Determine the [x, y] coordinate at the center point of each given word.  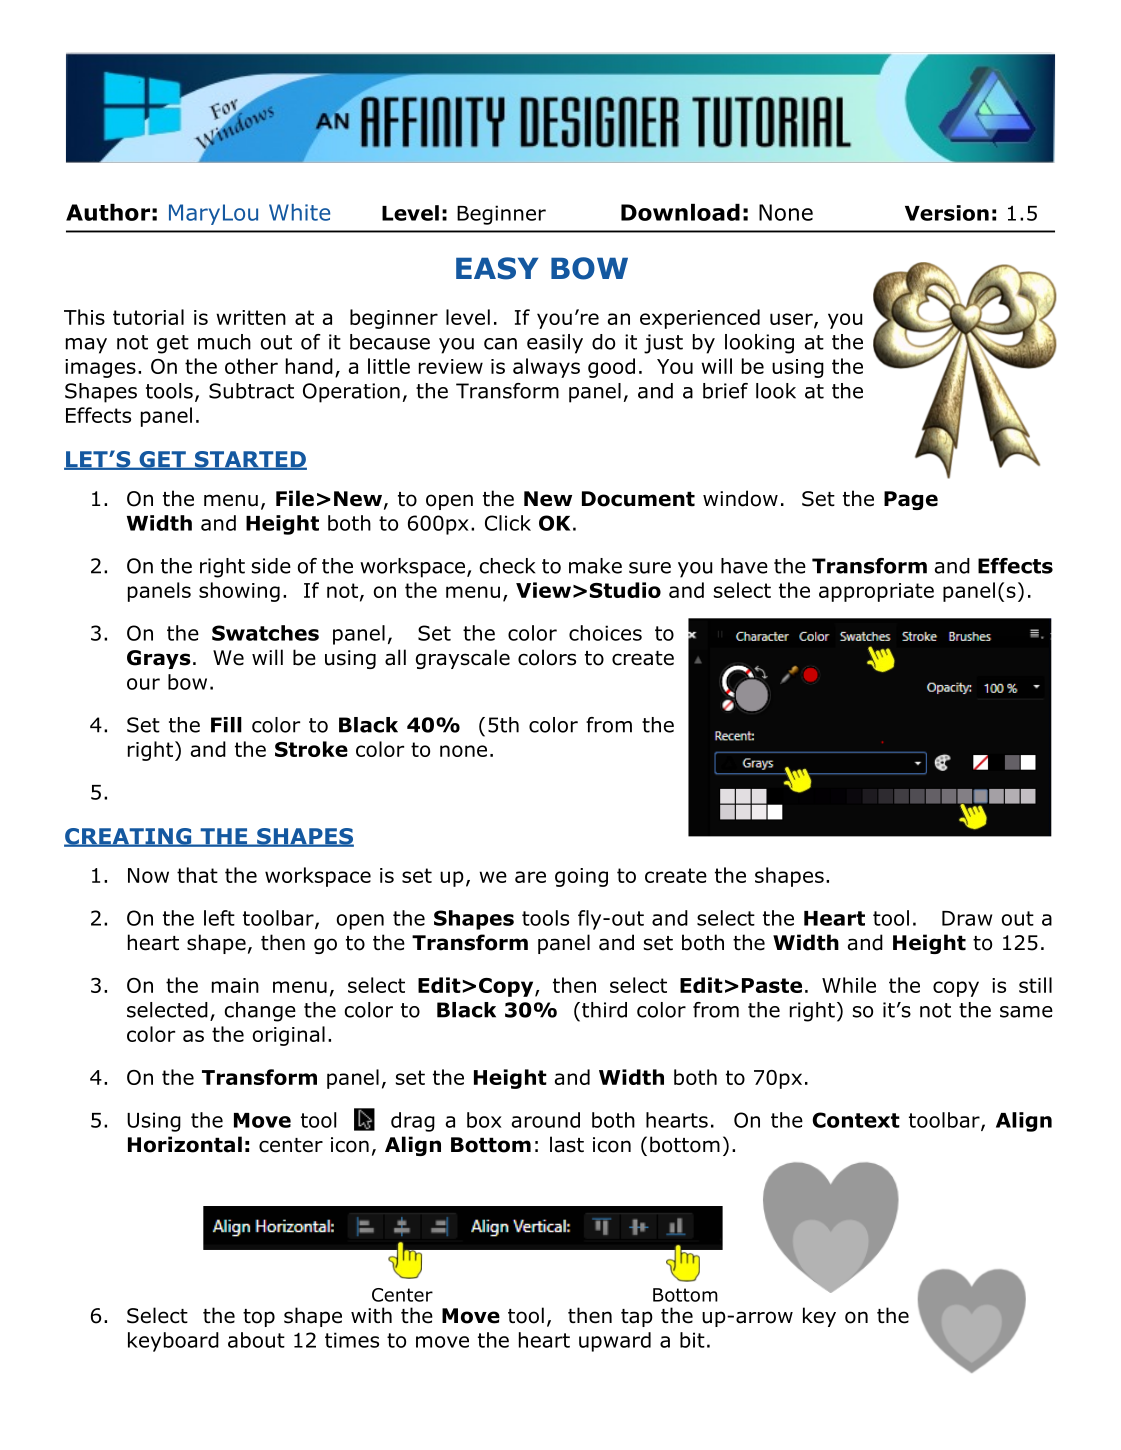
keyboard [173, 1342]
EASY [497, 268]
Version [947, 213]
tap [637, 1318]
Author [108, 212]
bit [692, 1340]
